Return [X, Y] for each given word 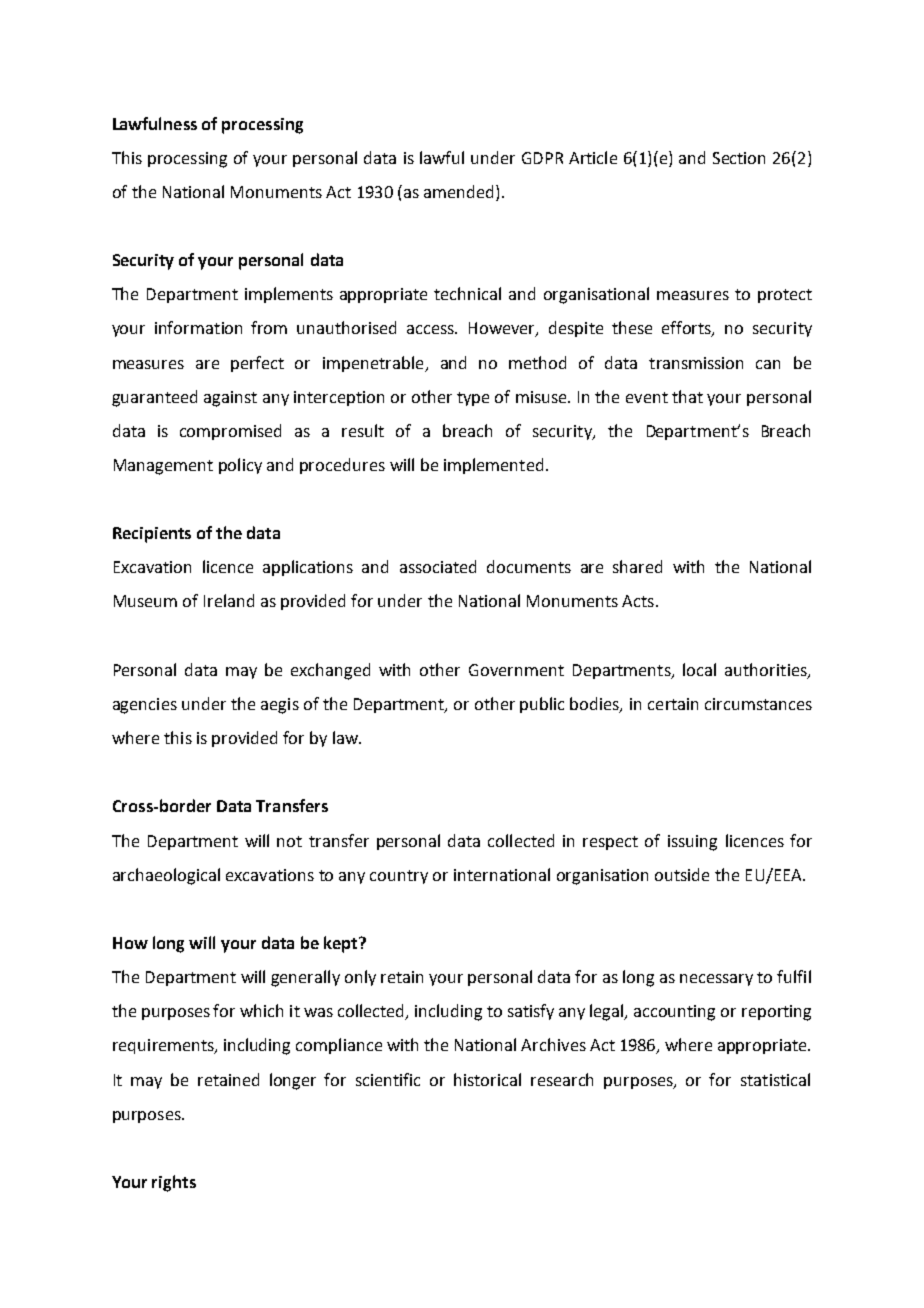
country [399, 877]
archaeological [166, 876]
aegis [280, 706]
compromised [230, 432]
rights [174, 1183]
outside [682, 874]
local [699, 669]
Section [739, 158]
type [473, 399]
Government [516, 670]
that [687, 396]
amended [458, 191]
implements [289, 295]
